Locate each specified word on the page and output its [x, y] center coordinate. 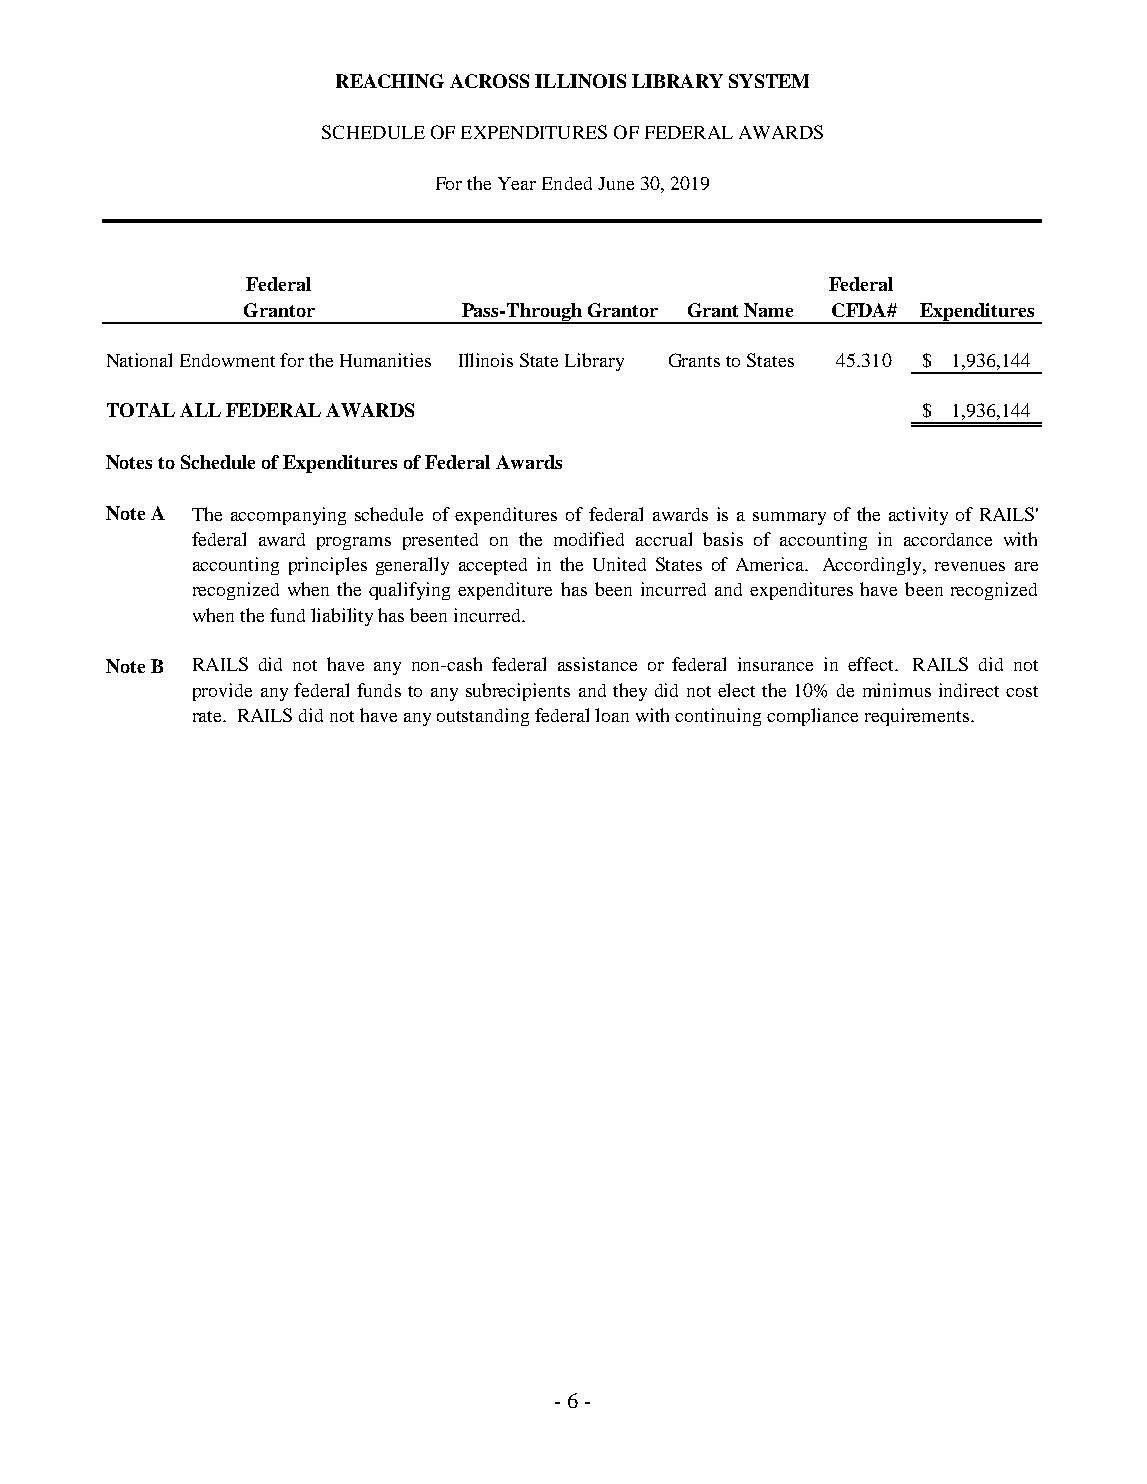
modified [589, 539]
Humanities [385, 360]
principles [328, 566]
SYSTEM [769, 81]
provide [222, 692]
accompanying [288, 516]
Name [768, 310]
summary [789, 518]
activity [918, 516]
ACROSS [489, 81]
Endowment [227, 360]
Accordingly [873, 566]
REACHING [390, 81]
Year [517, 183]
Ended [567, 183]
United [619, 564]
